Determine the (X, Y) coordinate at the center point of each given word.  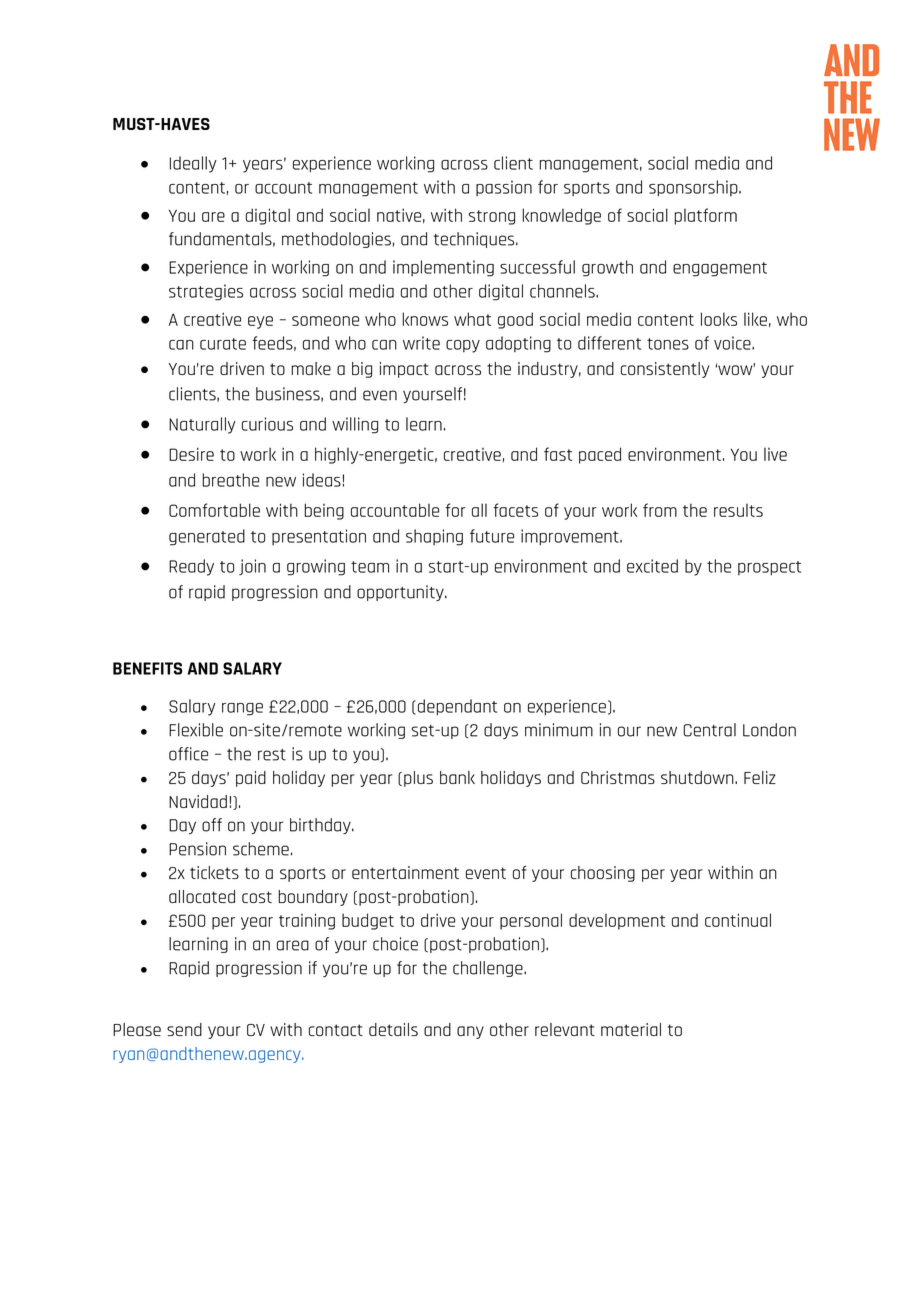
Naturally (202, 425)
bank (457, 777)
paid (251, 779)
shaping (434, 537)
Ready (191, 567)
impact (404, 370)
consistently (665, 370)
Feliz (760, 777)
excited (652, 566)
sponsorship (694, 188)
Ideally (193, 164)
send (184, 1029)
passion (504, 188)
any (470, 1032)
